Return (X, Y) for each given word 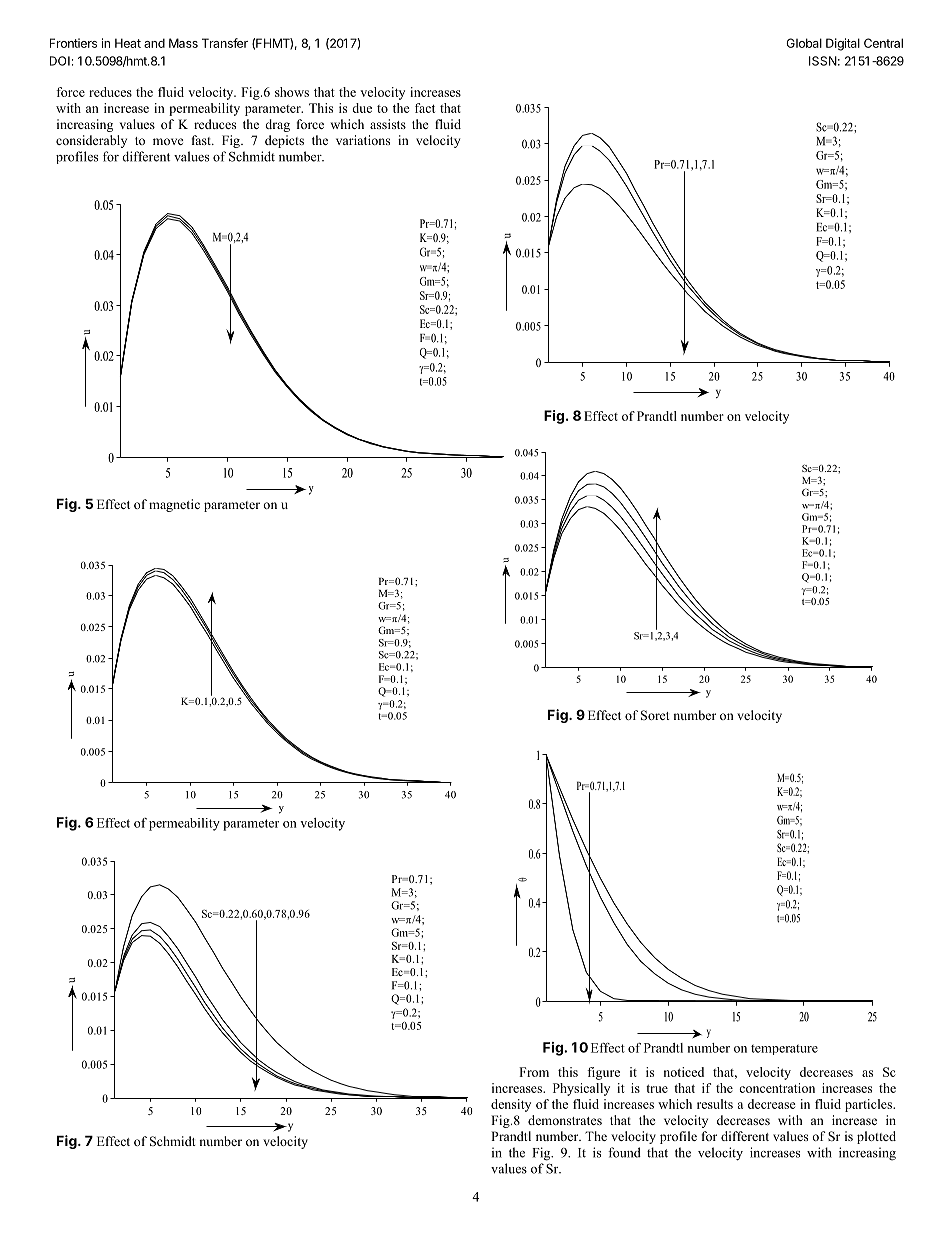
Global (804, 43)
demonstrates (565, 1120)
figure (603, 1073)
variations (363, 140)
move (168, 141)
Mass (183, 43)
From (534, 1072)
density (511, 1105)
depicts (284, 141)
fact (425, 108)
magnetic (174, 505)
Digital (843, 44)
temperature (784, 1049)
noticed (684, 1072)
